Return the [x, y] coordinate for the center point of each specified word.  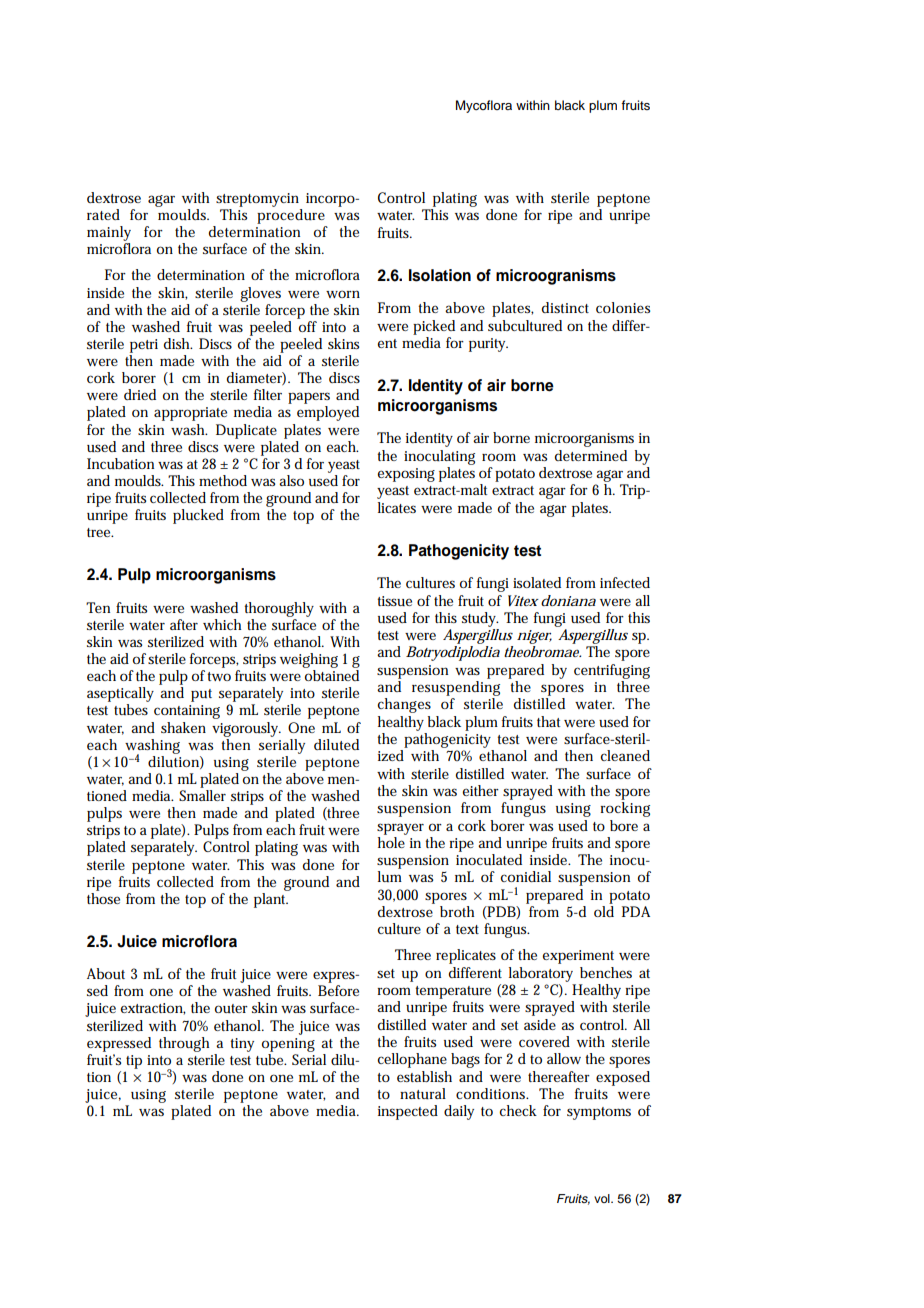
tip [134, 1062]
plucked [198, 516]
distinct [565, 307]
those [103, 897]
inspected [408, 1112]
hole [392, 841]
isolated [537, 582]
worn [343, 294]
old [604, 911]
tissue [394, 601]
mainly [109, 235]
